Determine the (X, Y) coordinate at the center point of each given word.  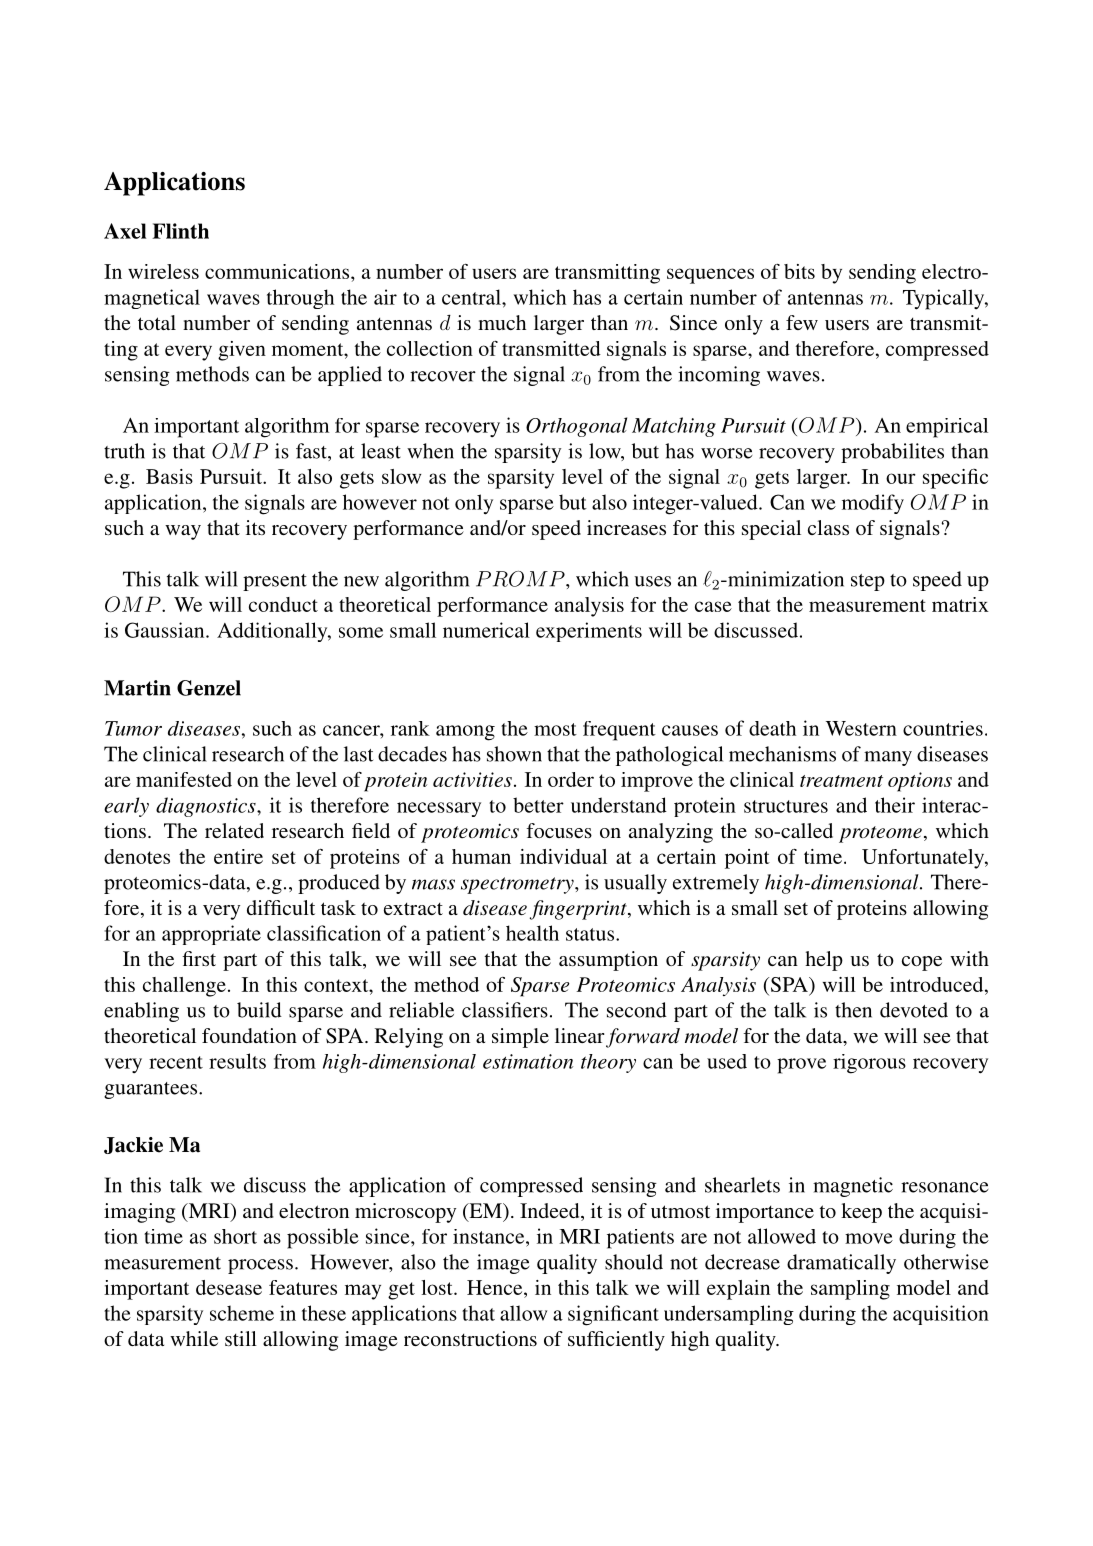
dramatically (841, 1264)
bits (799, 271)
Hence (496, 1287)
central (472, 297)
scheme (242, 1313)
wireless (163, 271)
